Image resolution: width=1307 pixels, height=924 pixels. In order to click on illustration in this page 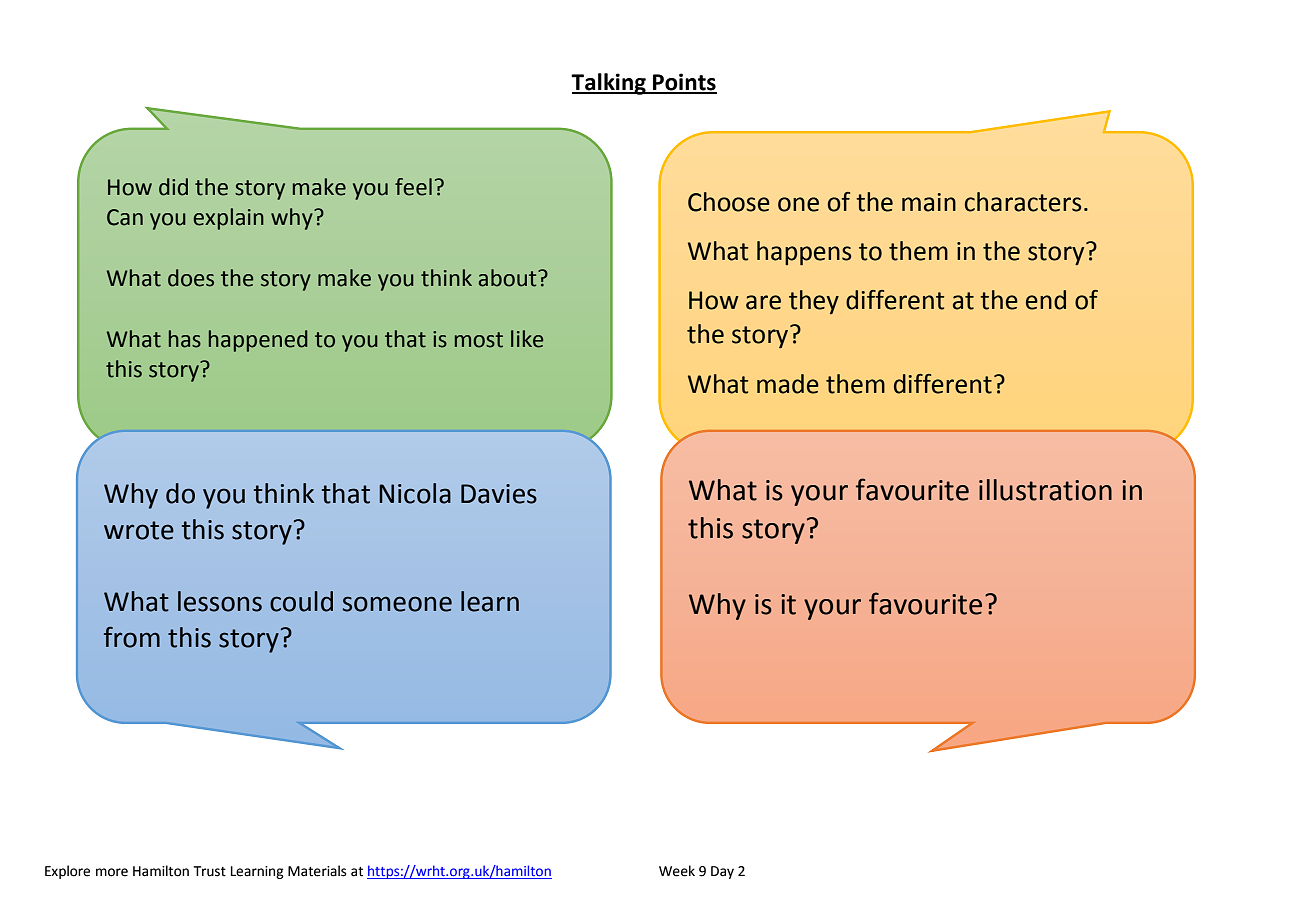, I will do `click(1045, 490)`.
